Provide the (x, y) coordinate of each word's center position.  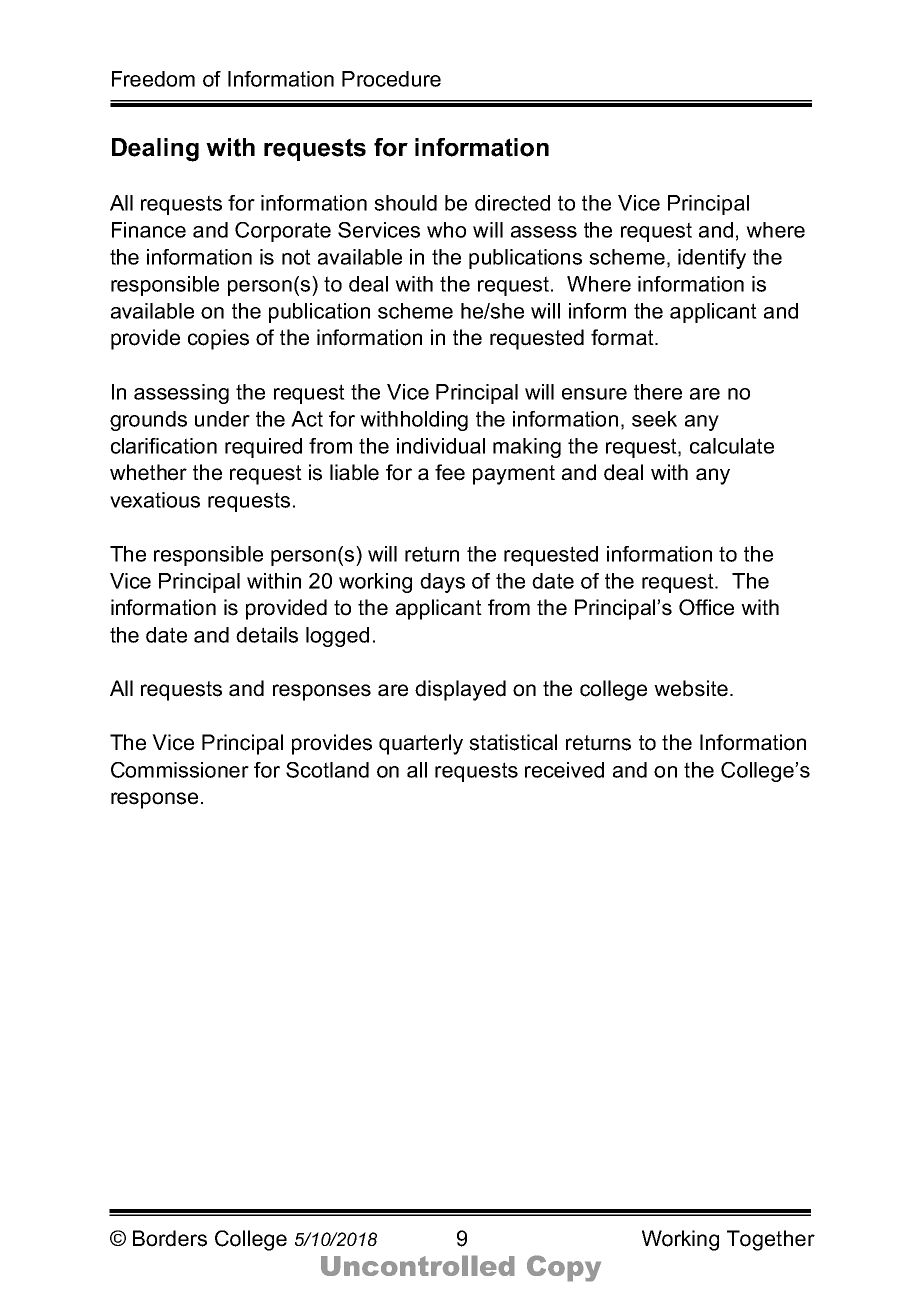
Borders (170, 1238)
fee (450, 472)
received (564, 770)
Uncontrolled (418, 1265)
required (263, 448)
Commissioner (180, 770)
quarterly (421, 744)
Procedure (391, 79)
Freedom (153, 79)
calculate (732, 446)
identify (712, 259)
